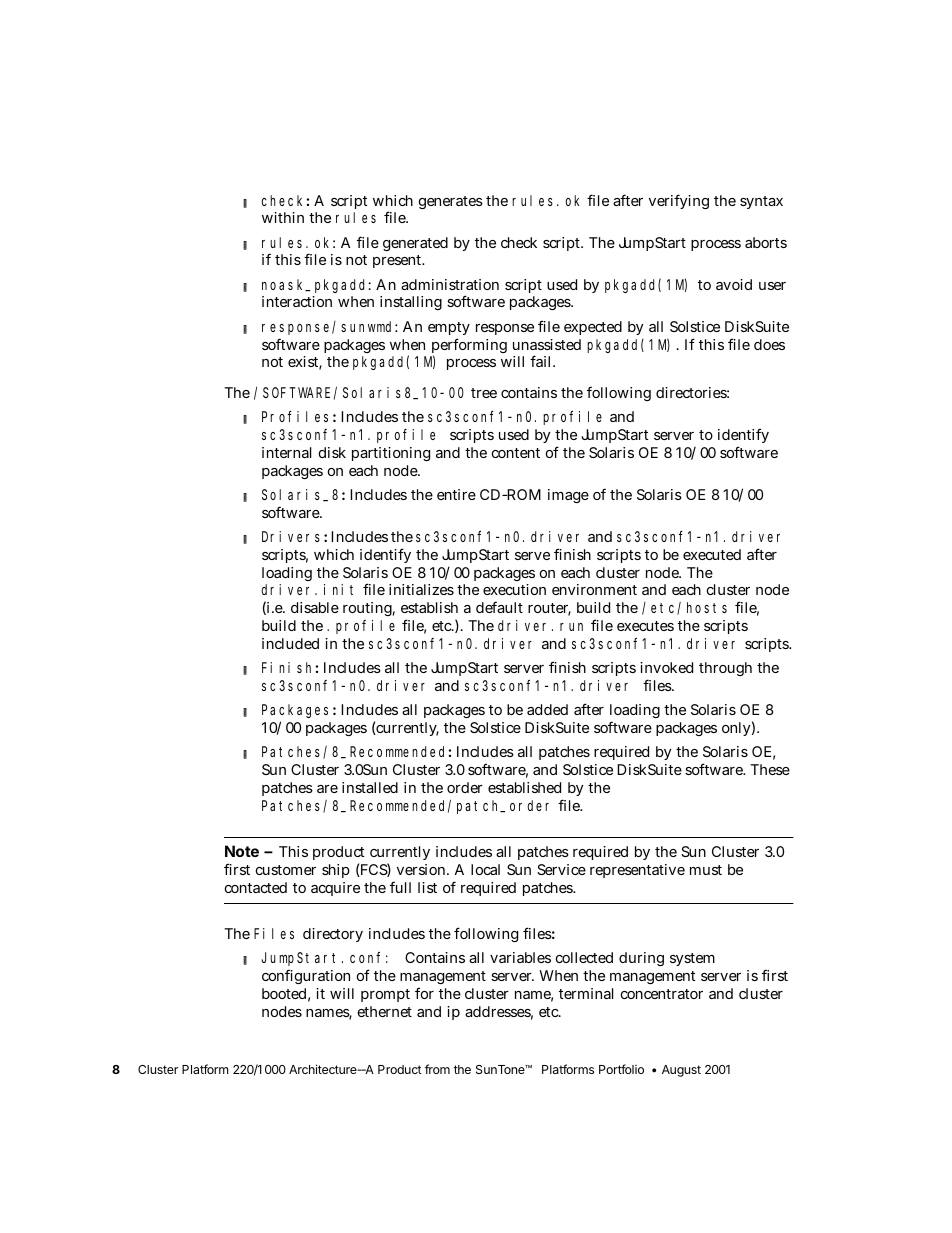 The height and width of the screenshot is (1233, 952). What do you see at coordinates (549, 609) in the screenshot?
I see `router` at bounding box center [549, 609].
